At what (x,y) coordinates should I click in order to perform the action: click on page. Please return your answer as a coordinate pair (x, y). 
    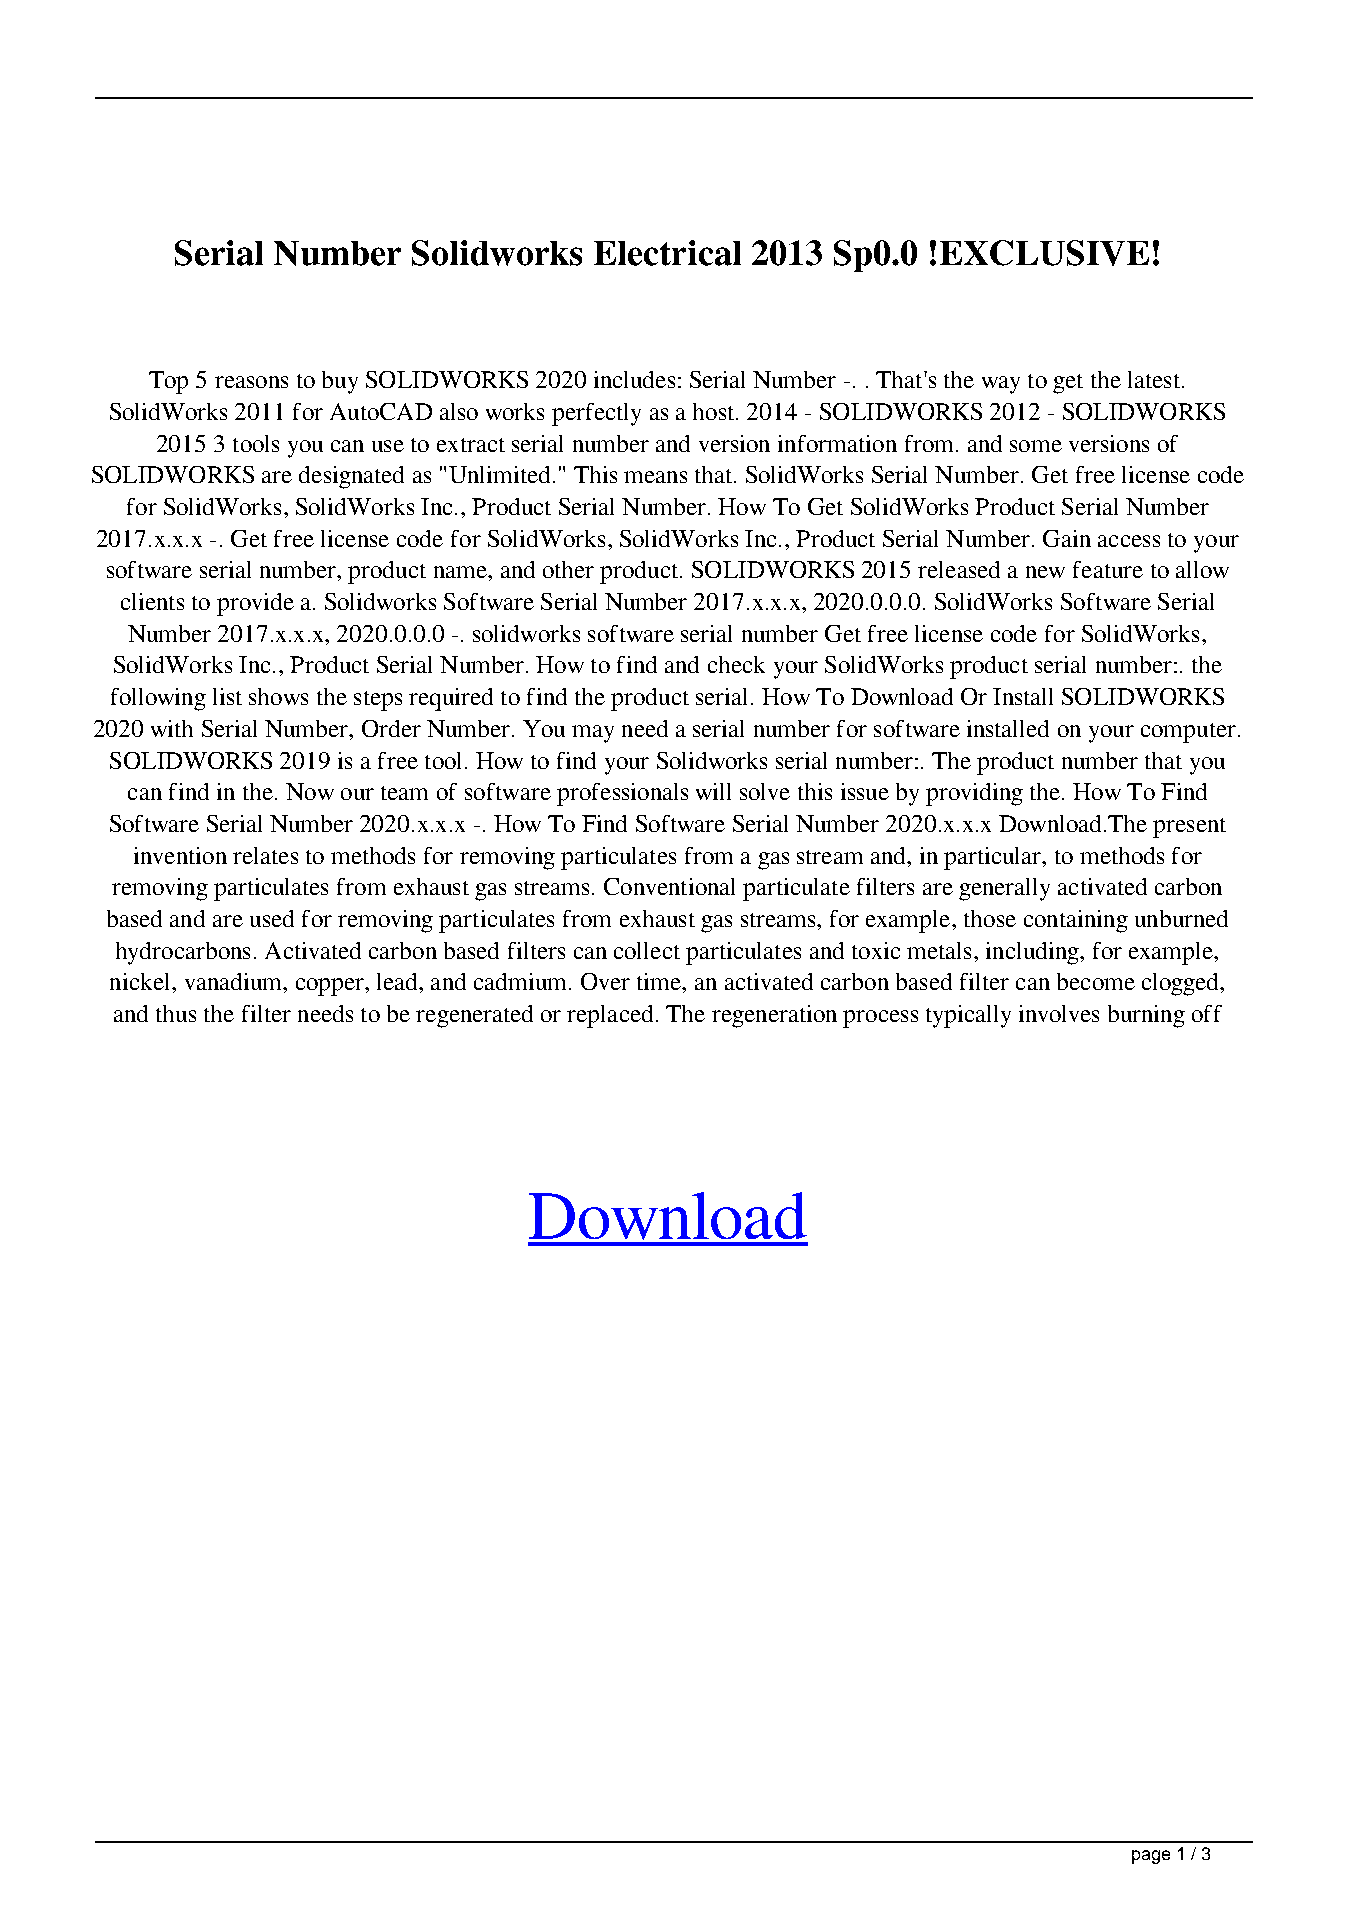
    Looking at the image, I should click on (1151, 1857).
